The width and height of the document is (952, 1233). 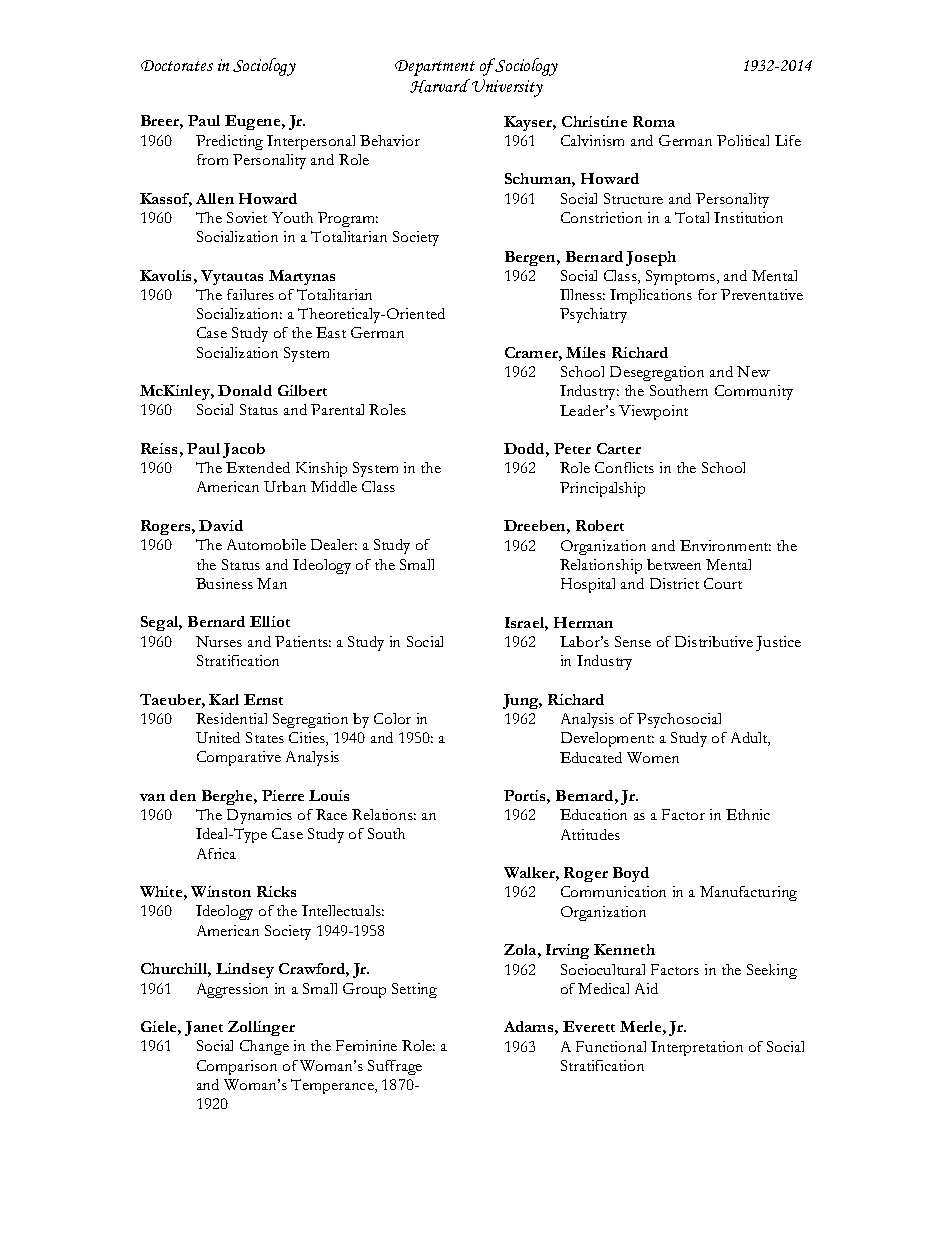 What do you see at coordinates (590, 834) in the document?
I see `Attitudes` at bounding box center [590, 834].
